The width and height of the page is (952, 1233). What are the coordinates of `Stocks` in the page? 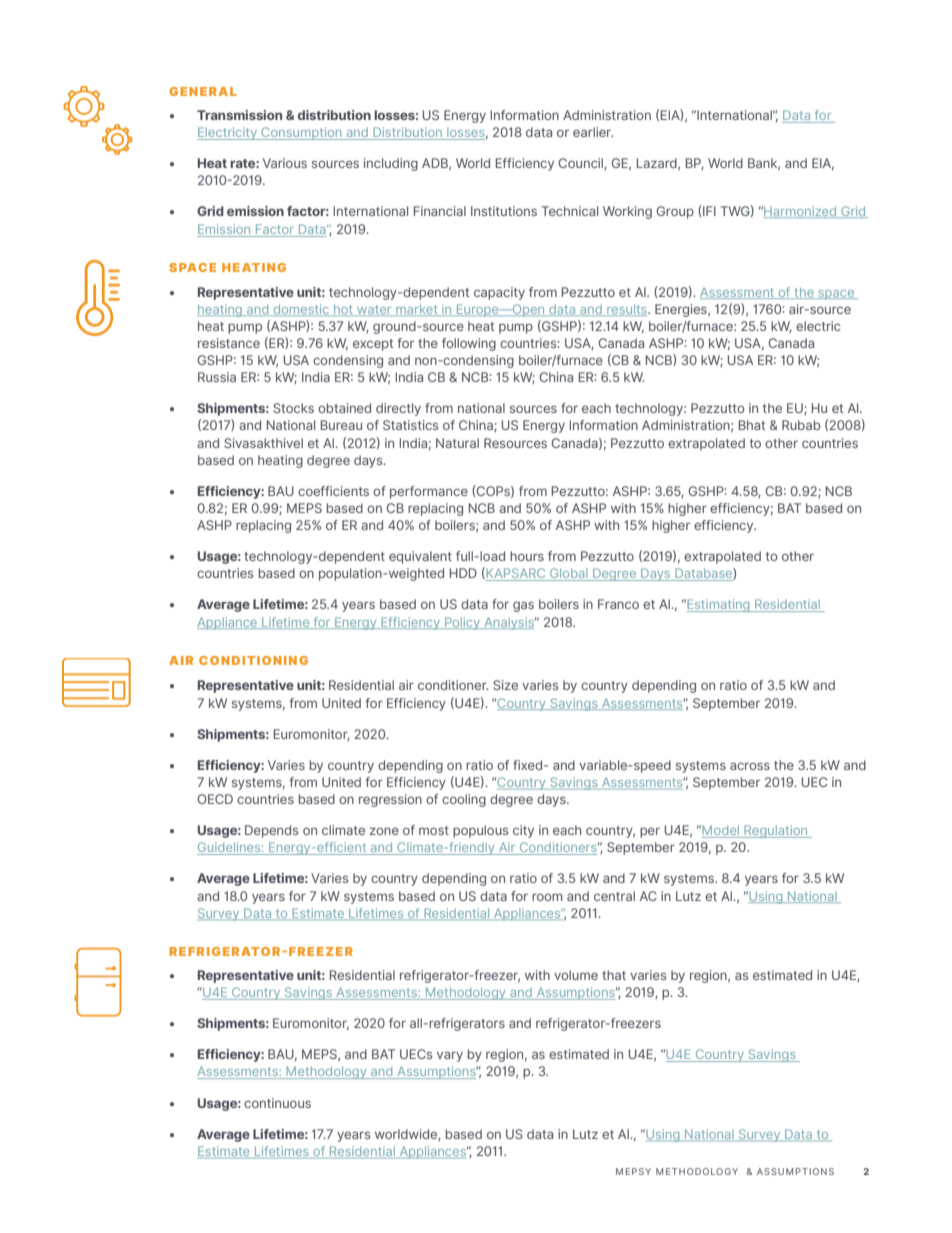 It's located at (293, 408).
